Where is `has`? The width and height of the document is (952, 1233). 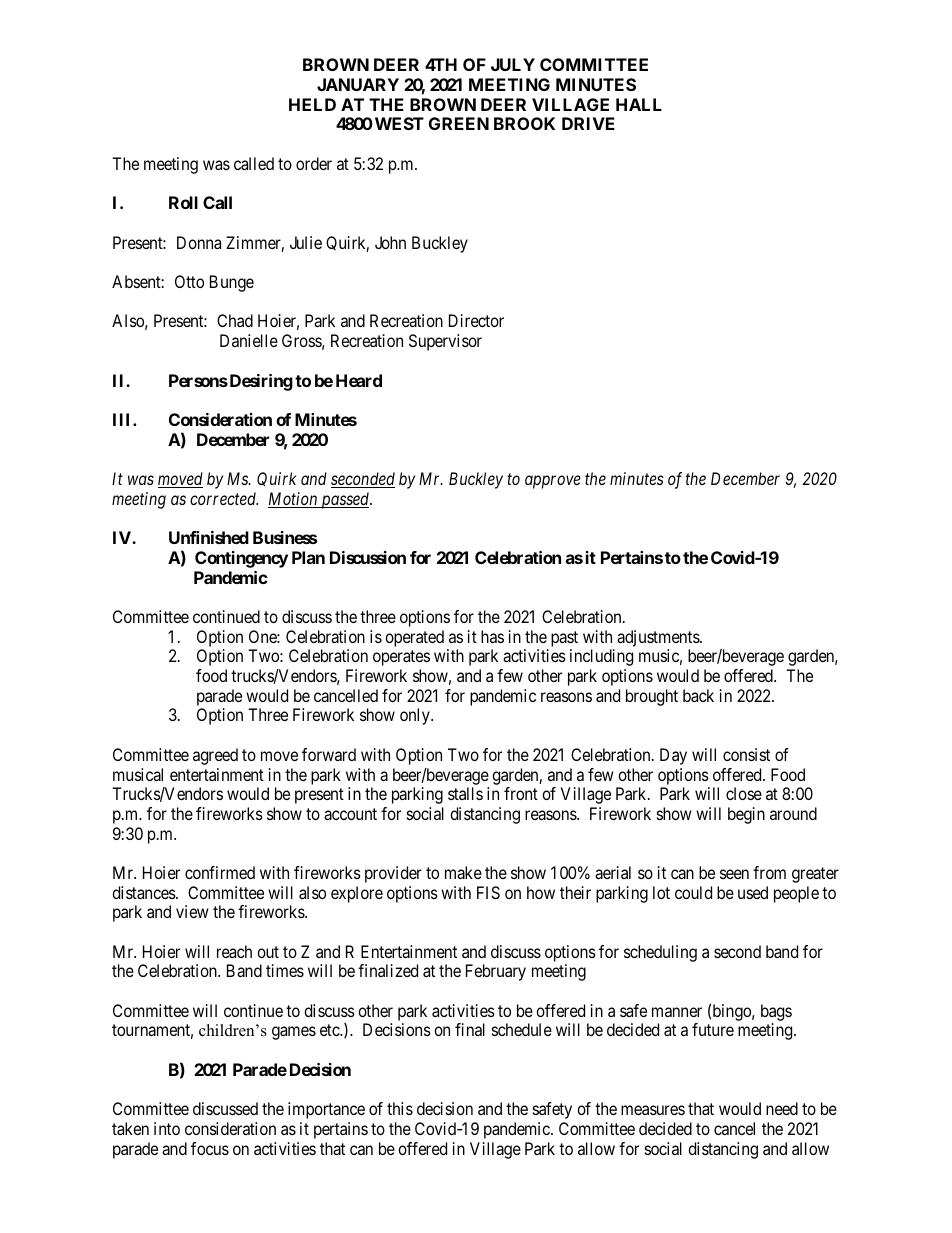
has is located at coordinates (492, 636).
